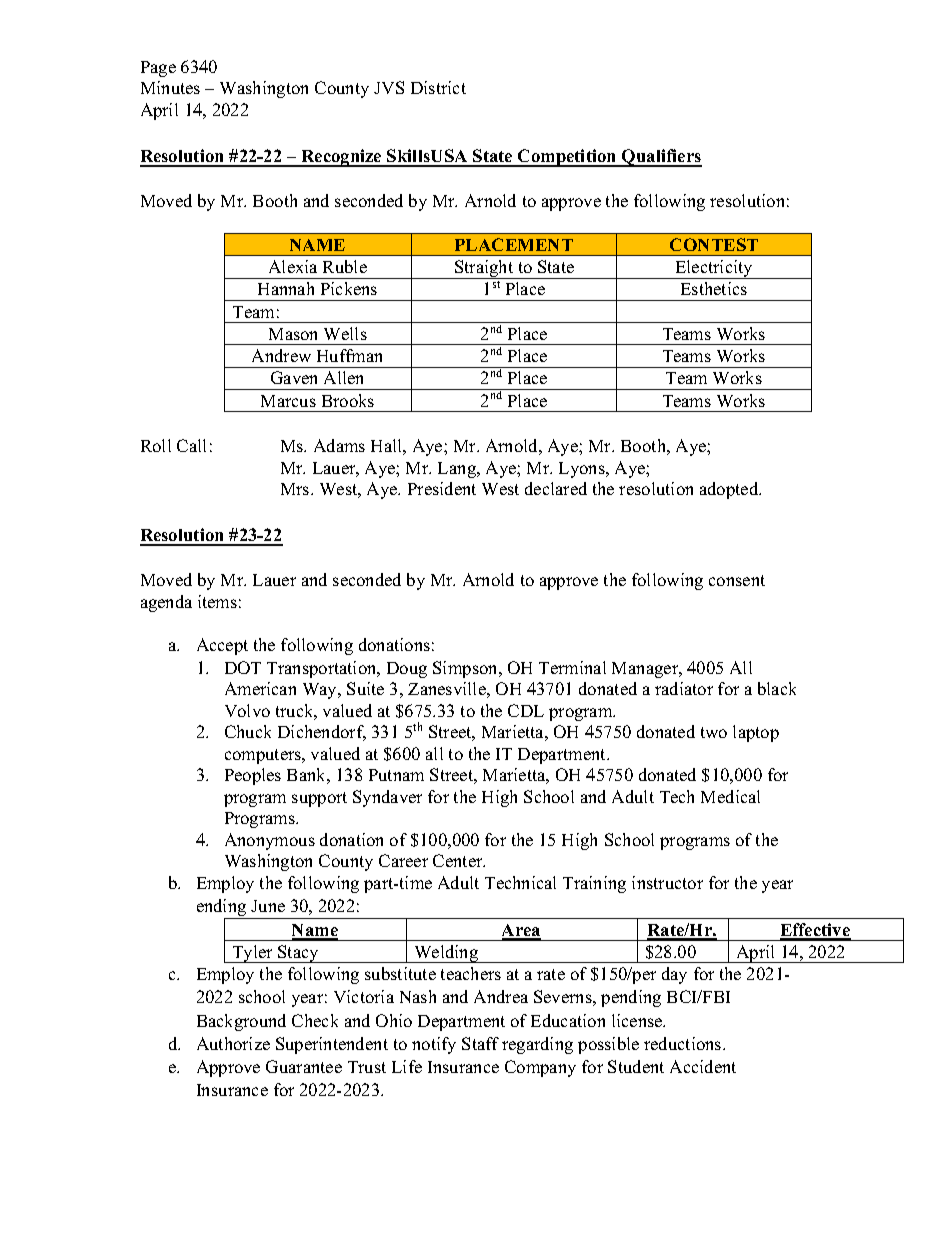 This screenshot has width=952, height=1233. I want to click on consent, so click(737, 580).
